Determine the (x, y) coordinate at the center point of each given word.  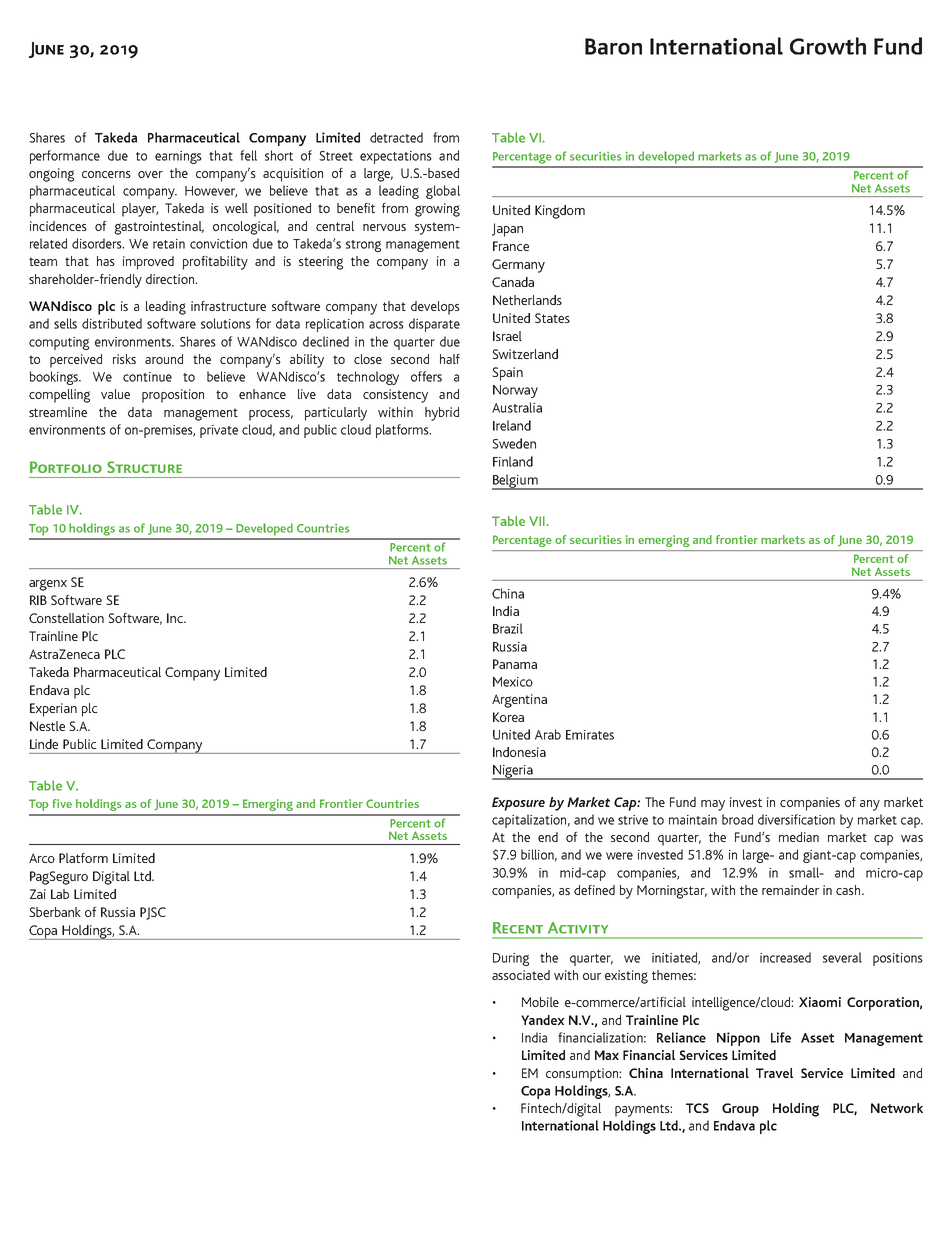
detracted (396, 137)
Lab (60, 894)
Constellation (66, 618)
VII (537, 521)
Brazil (508, 628)
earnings (178, 157)
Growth (828, 46)
